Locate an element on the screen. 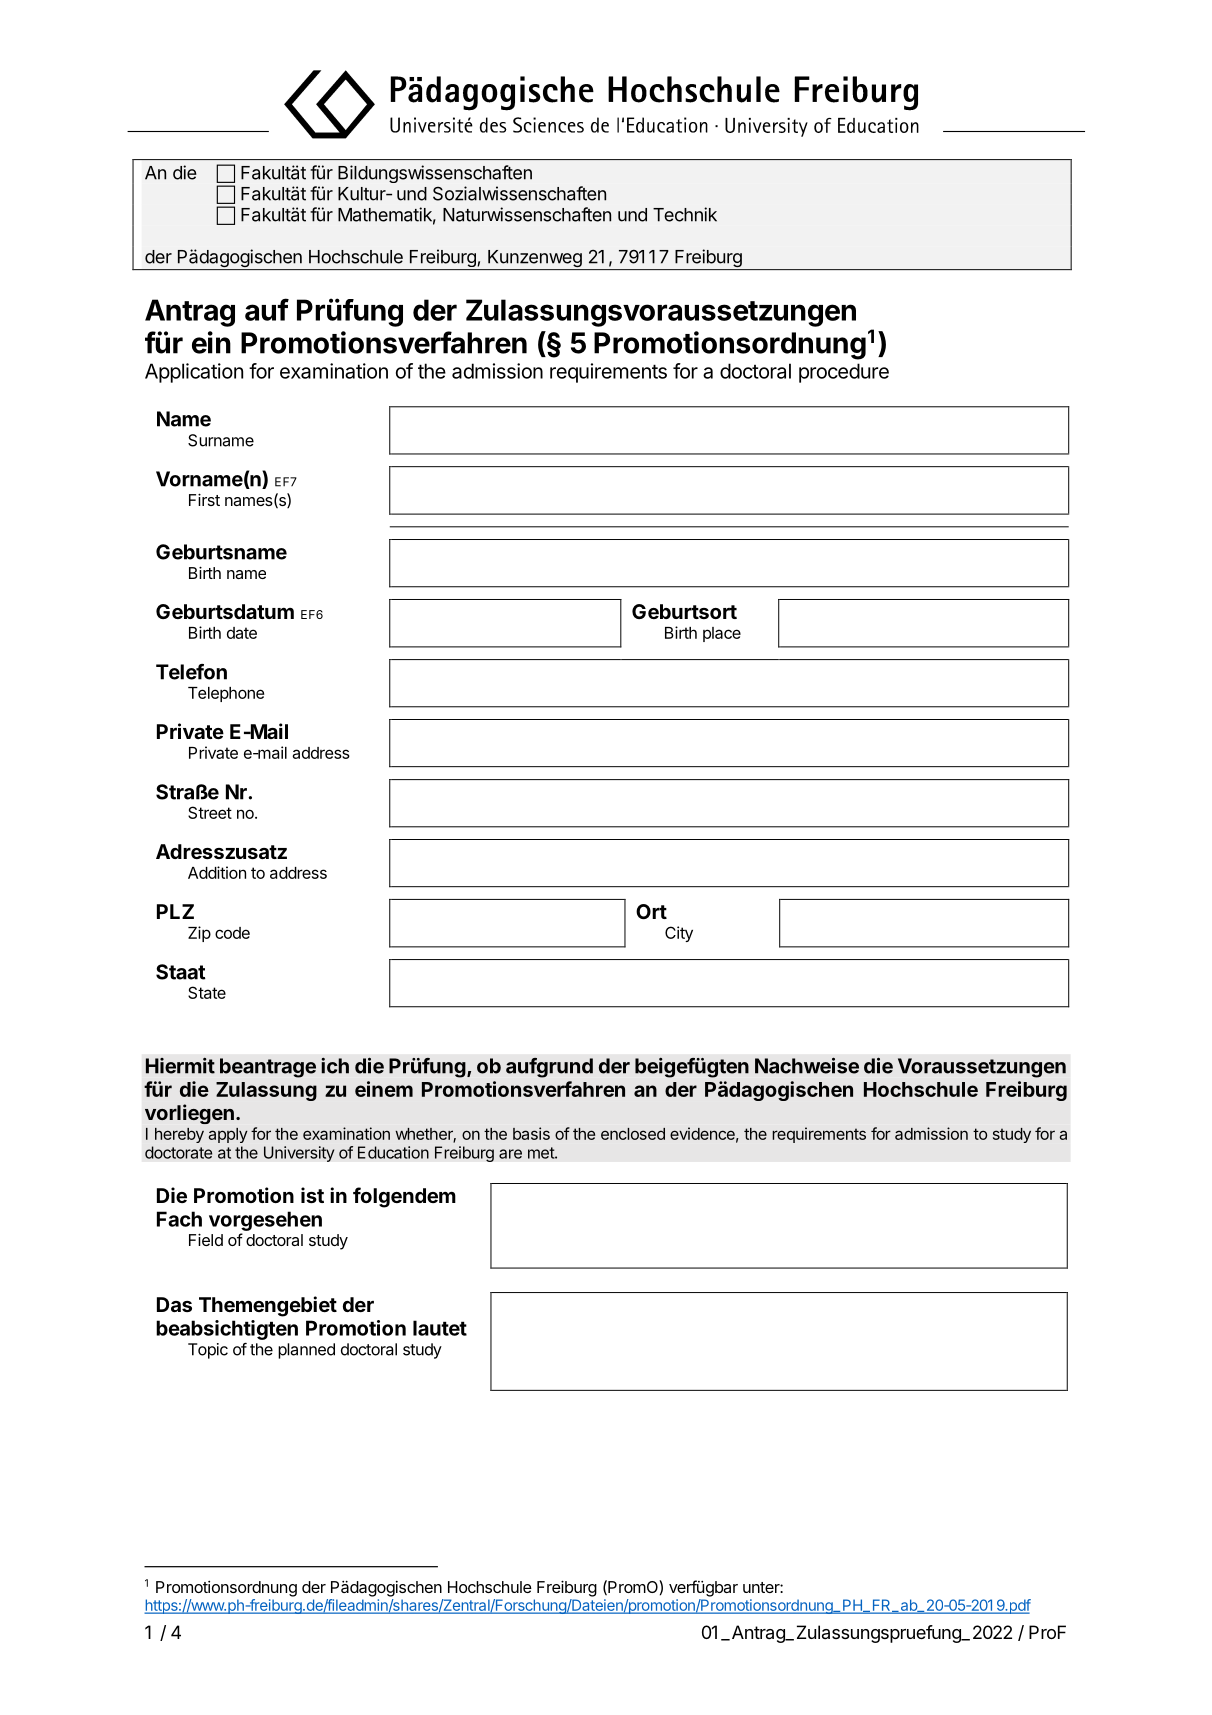 The height and width of the screenshot is (1715, 1212). Technik is located at coordinates (685, 214).
